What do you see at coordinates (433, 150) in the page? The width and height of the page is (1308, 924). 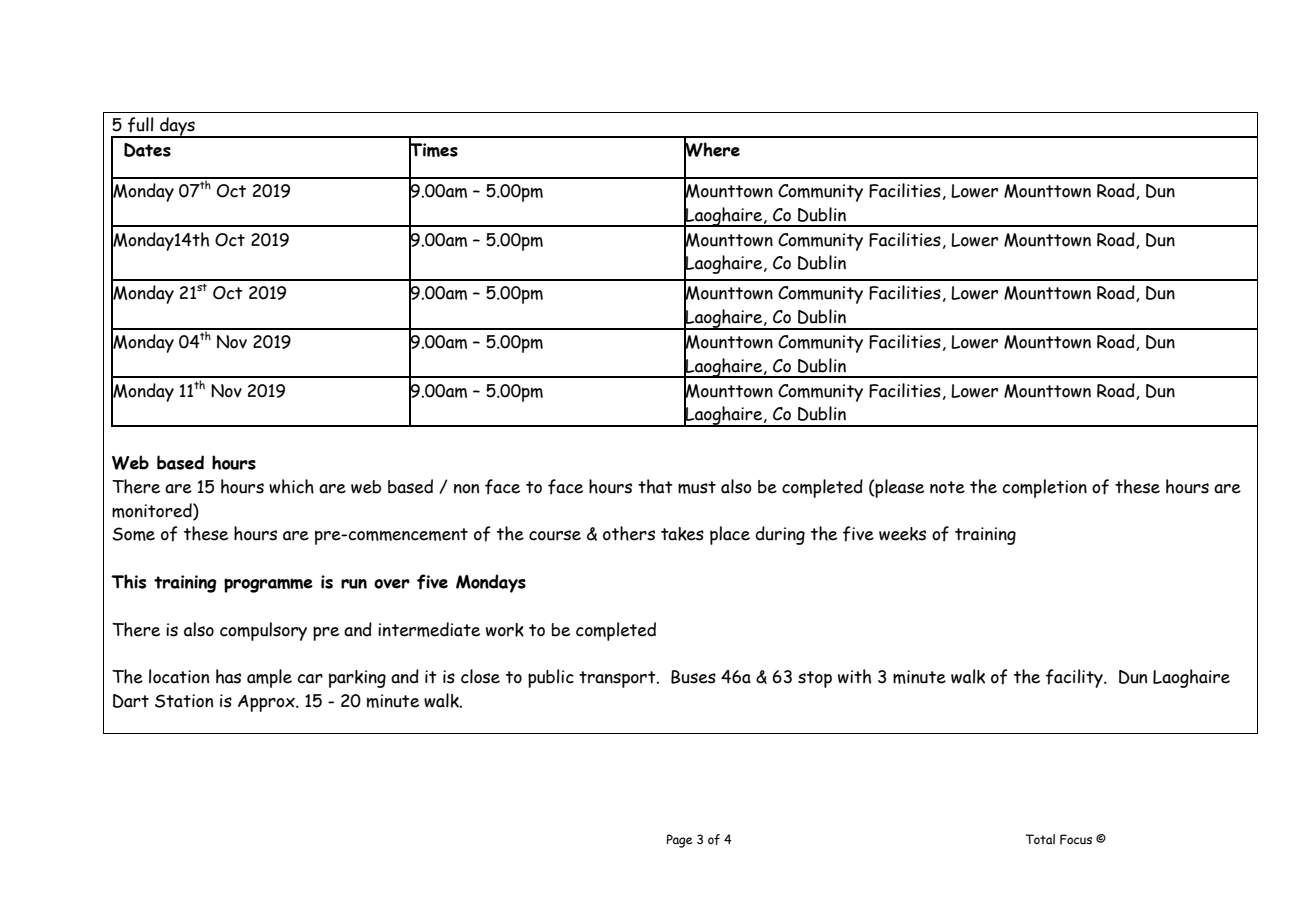 I see `Times` at bounding box center [433, 150].
